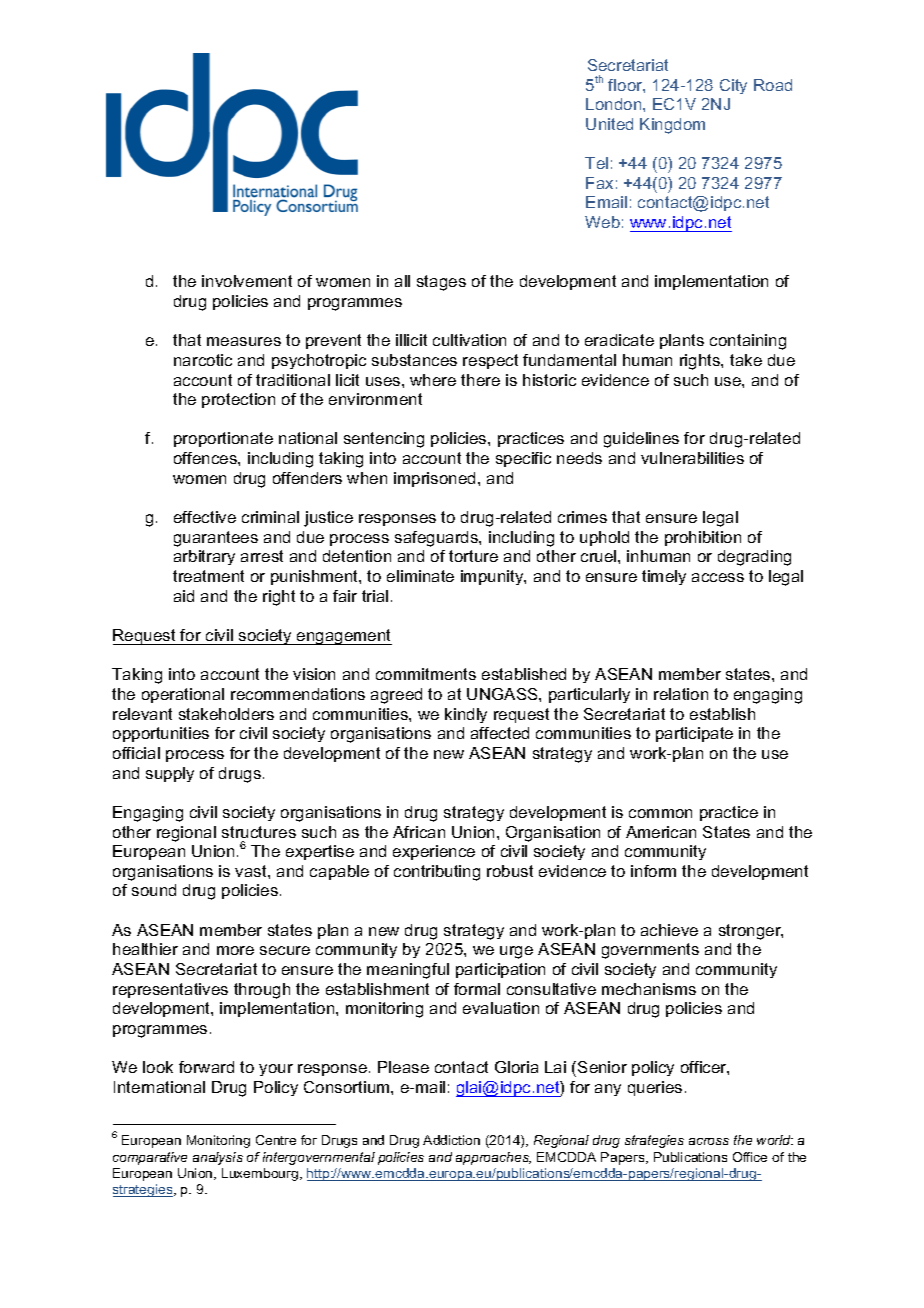 The image size is (924, 1308). I want to click on Addiction, so click(451, 1140).
